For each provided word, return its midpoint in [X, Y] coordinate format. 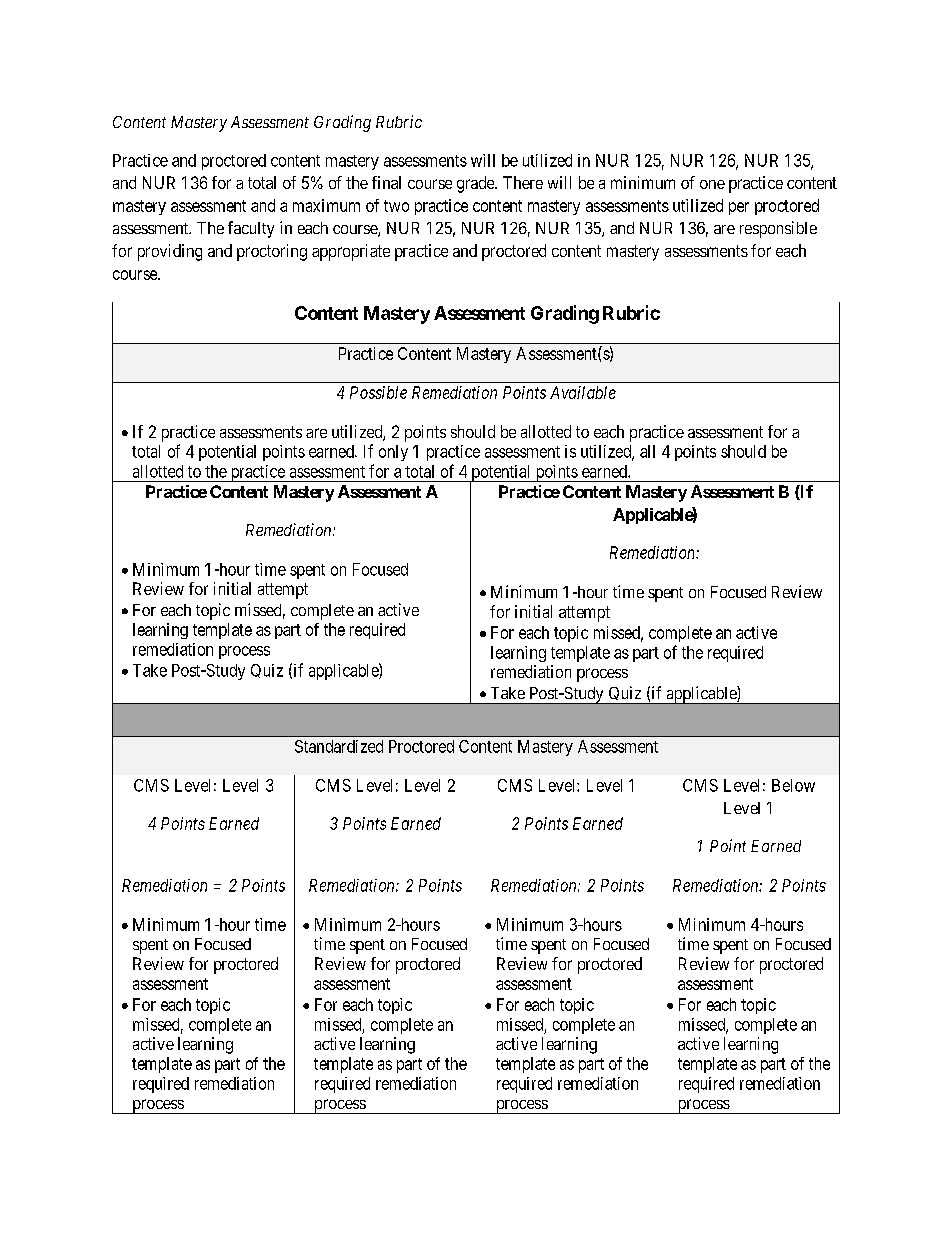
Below [793, 785]
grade [476, 184]
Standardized [339, 746]
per [739, 208]
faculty [251, 229]
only [393, 453]
